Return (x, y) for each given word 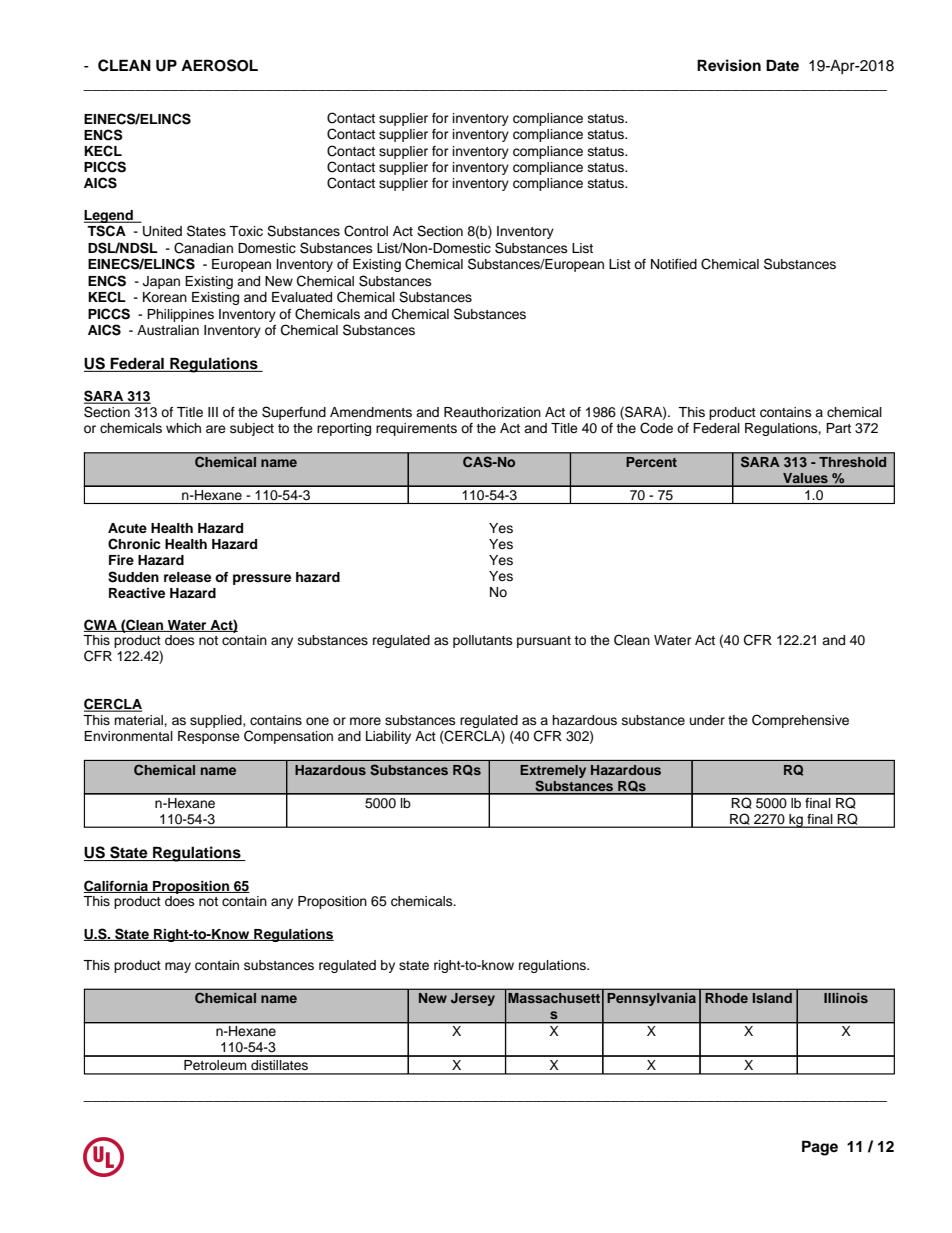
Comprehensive (800, 721)
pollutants (483, 641)
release (187, 577)
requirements (416, 429)
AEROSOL (219, 65)
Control (366, 231)
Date (782, 65)
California (117, 886)
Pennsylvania (651, 999)
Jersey (473, 999)
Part (838, 428)
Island (772, 998)
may (178, 967)
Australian (168, 330)
